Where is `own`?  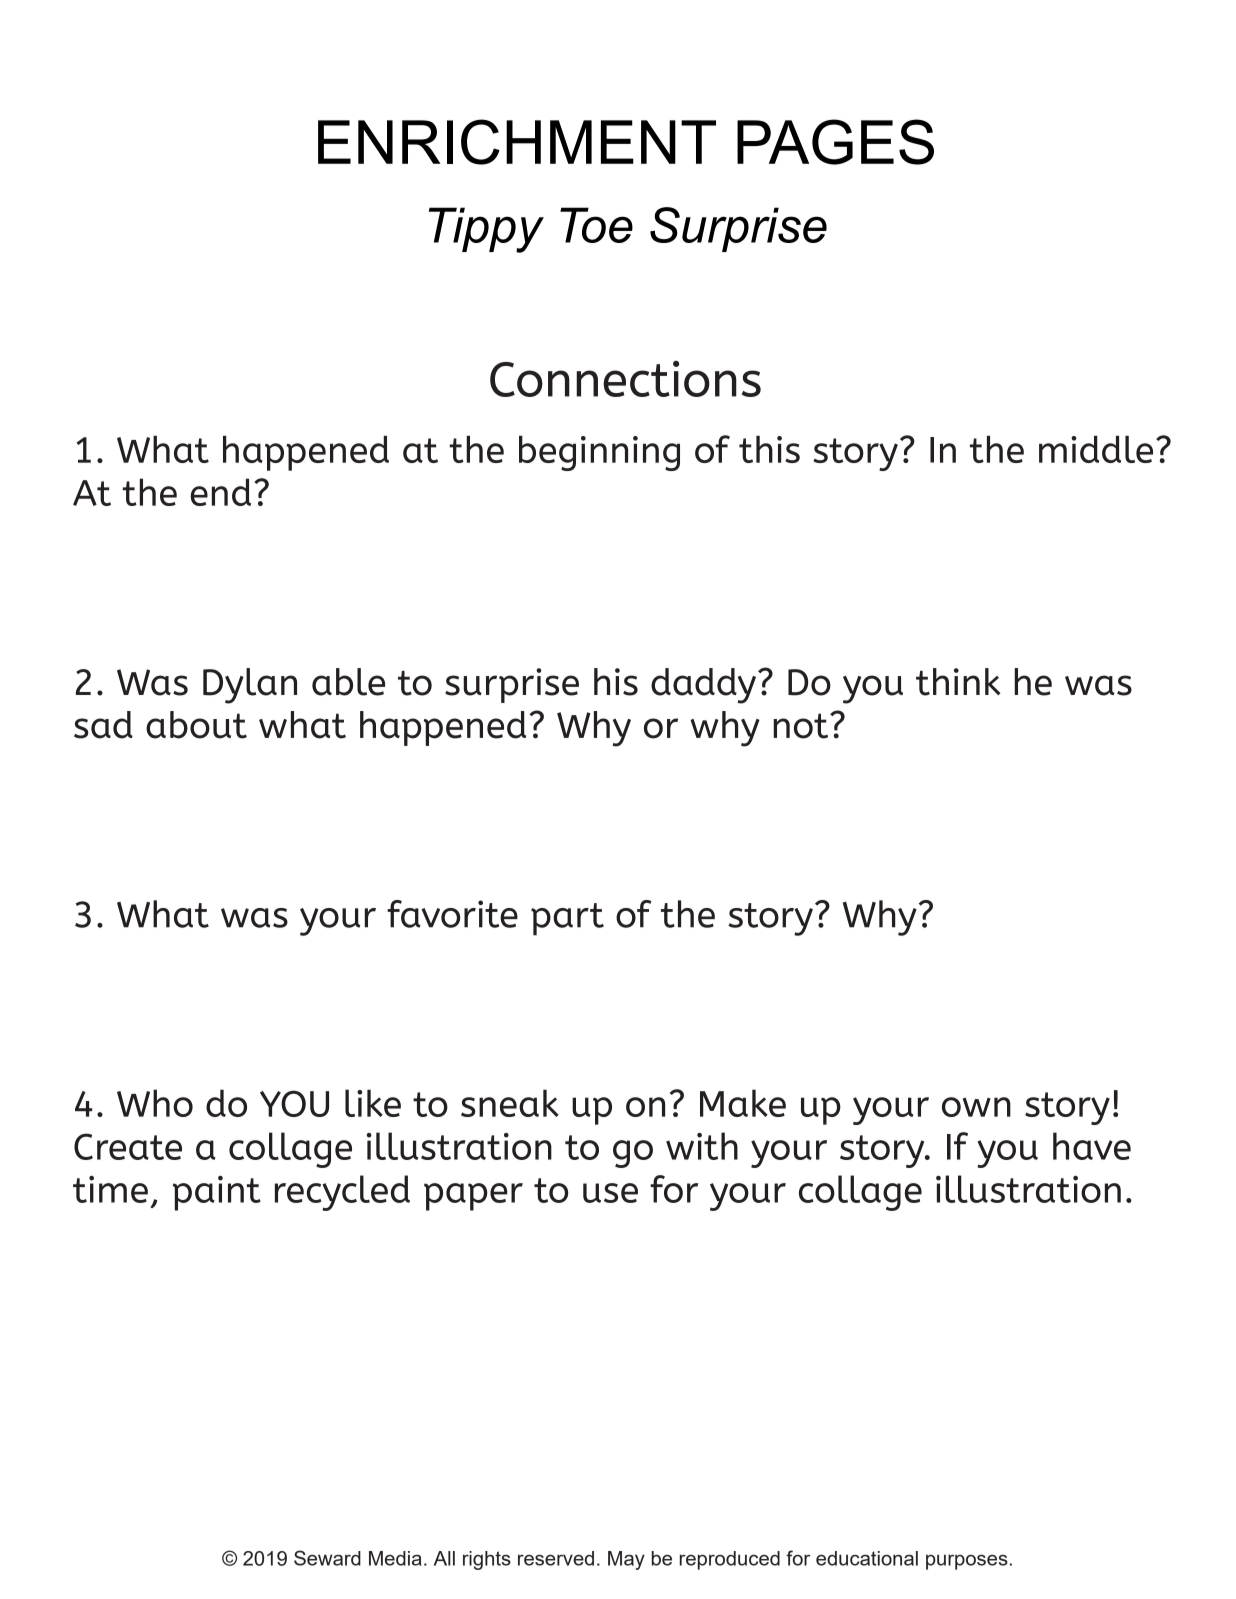 own is located at coordinates (976, 1107).
